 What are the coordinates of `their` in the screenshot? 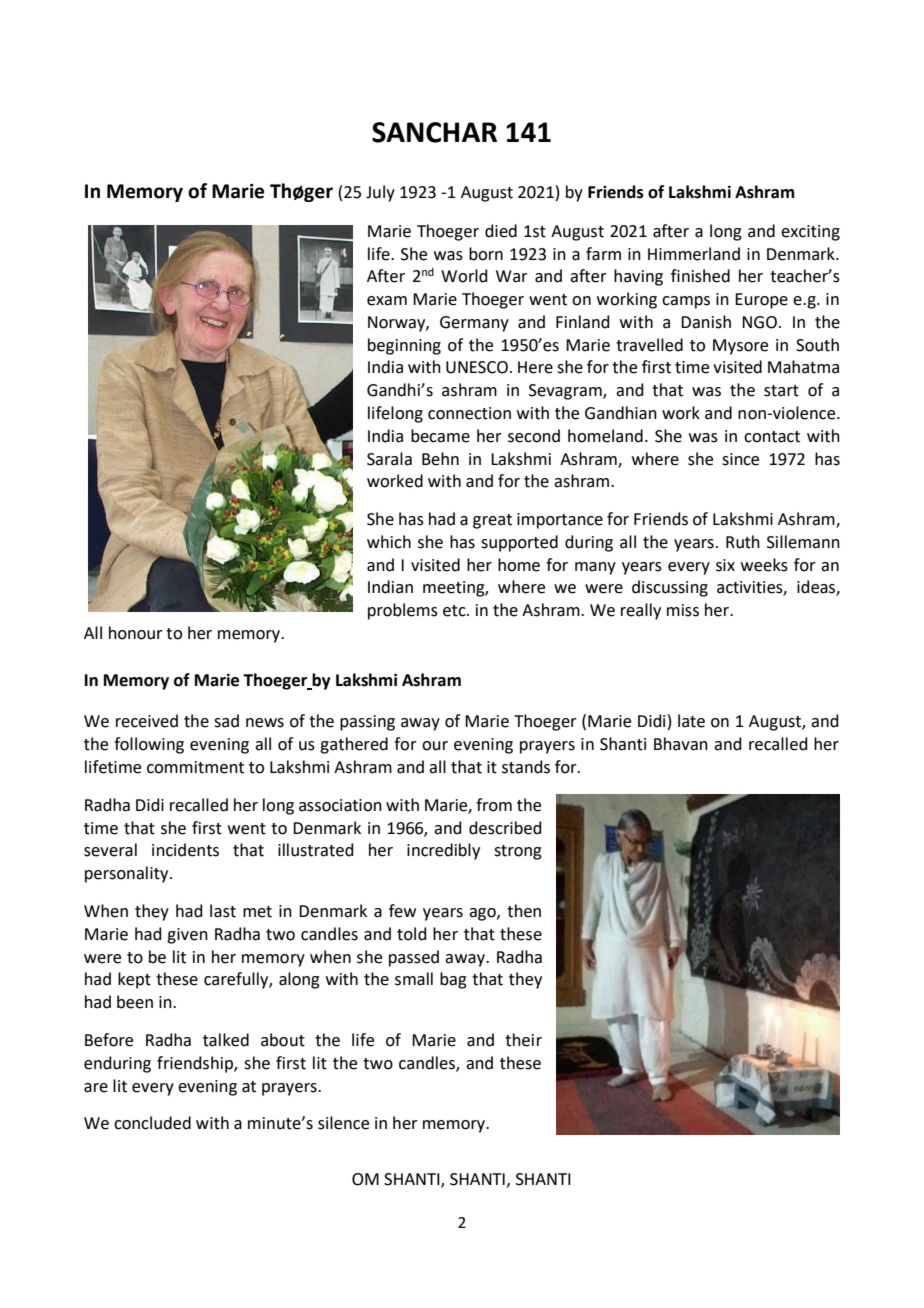 It's located at (523, 1040).
